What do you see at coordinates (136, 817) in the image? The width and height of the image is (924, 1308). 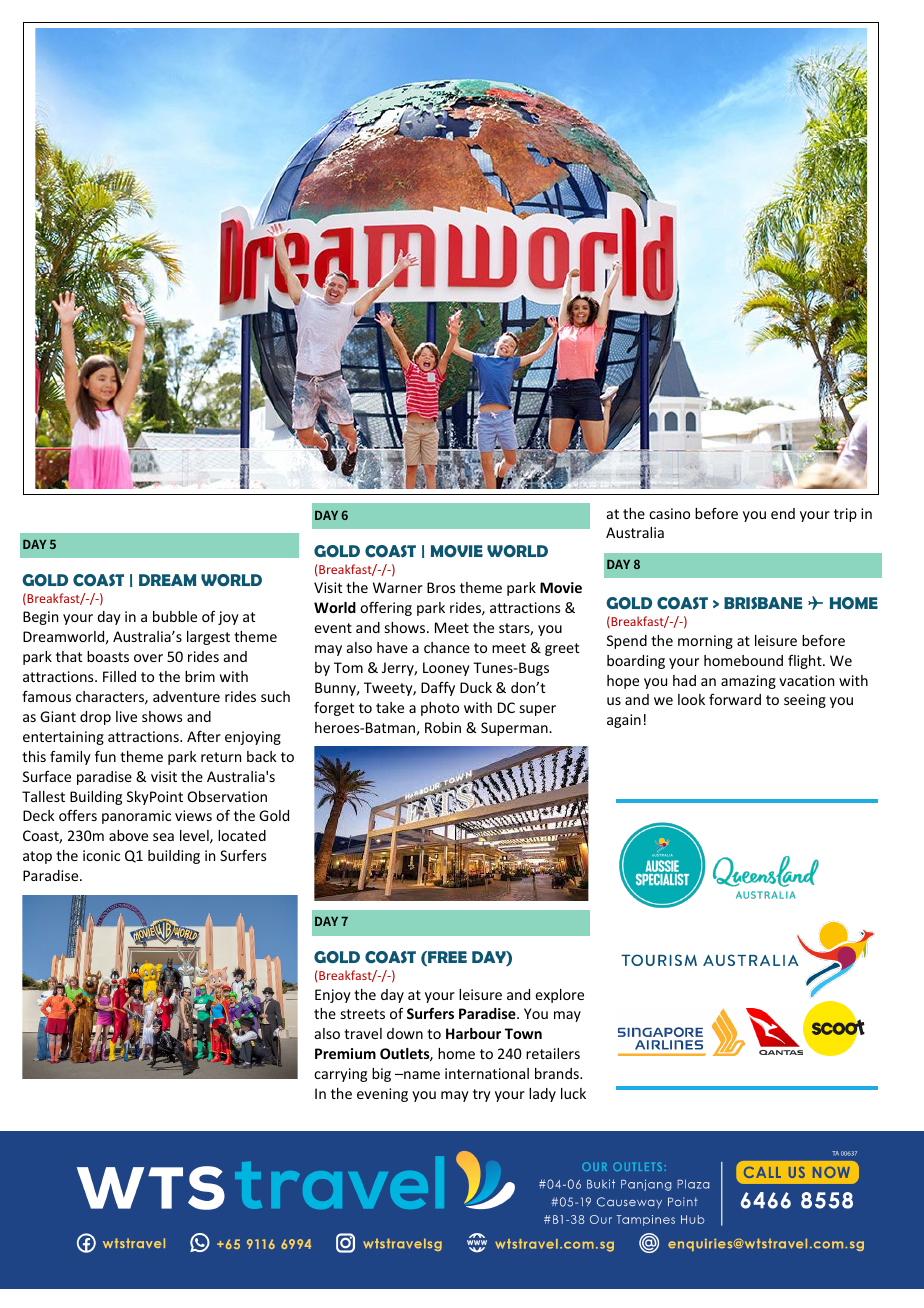 I see `panoramic` at bounding box center [136, 817].
